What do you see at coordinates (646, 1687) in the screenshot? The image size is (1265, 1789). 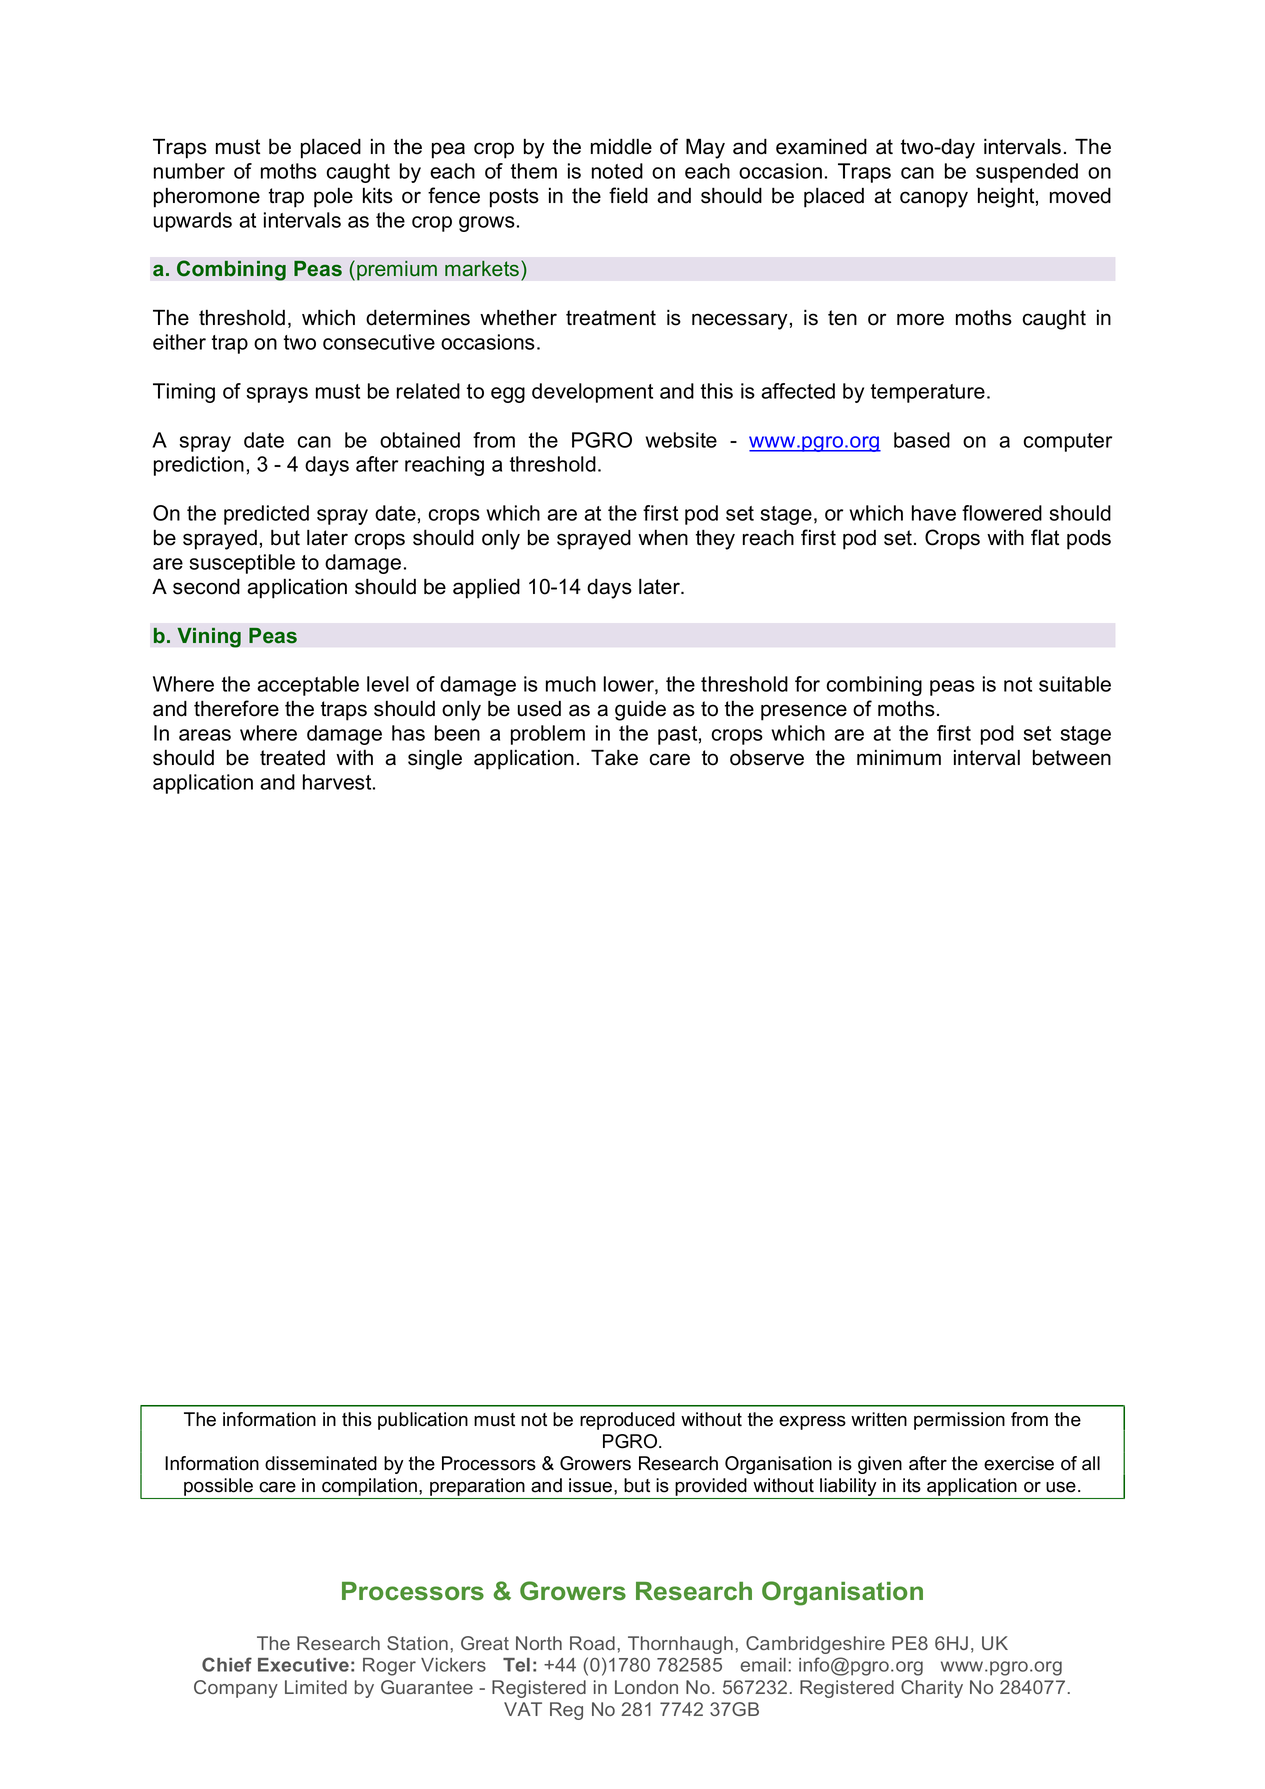 I see `London` at bounding box center [646, 1687].
